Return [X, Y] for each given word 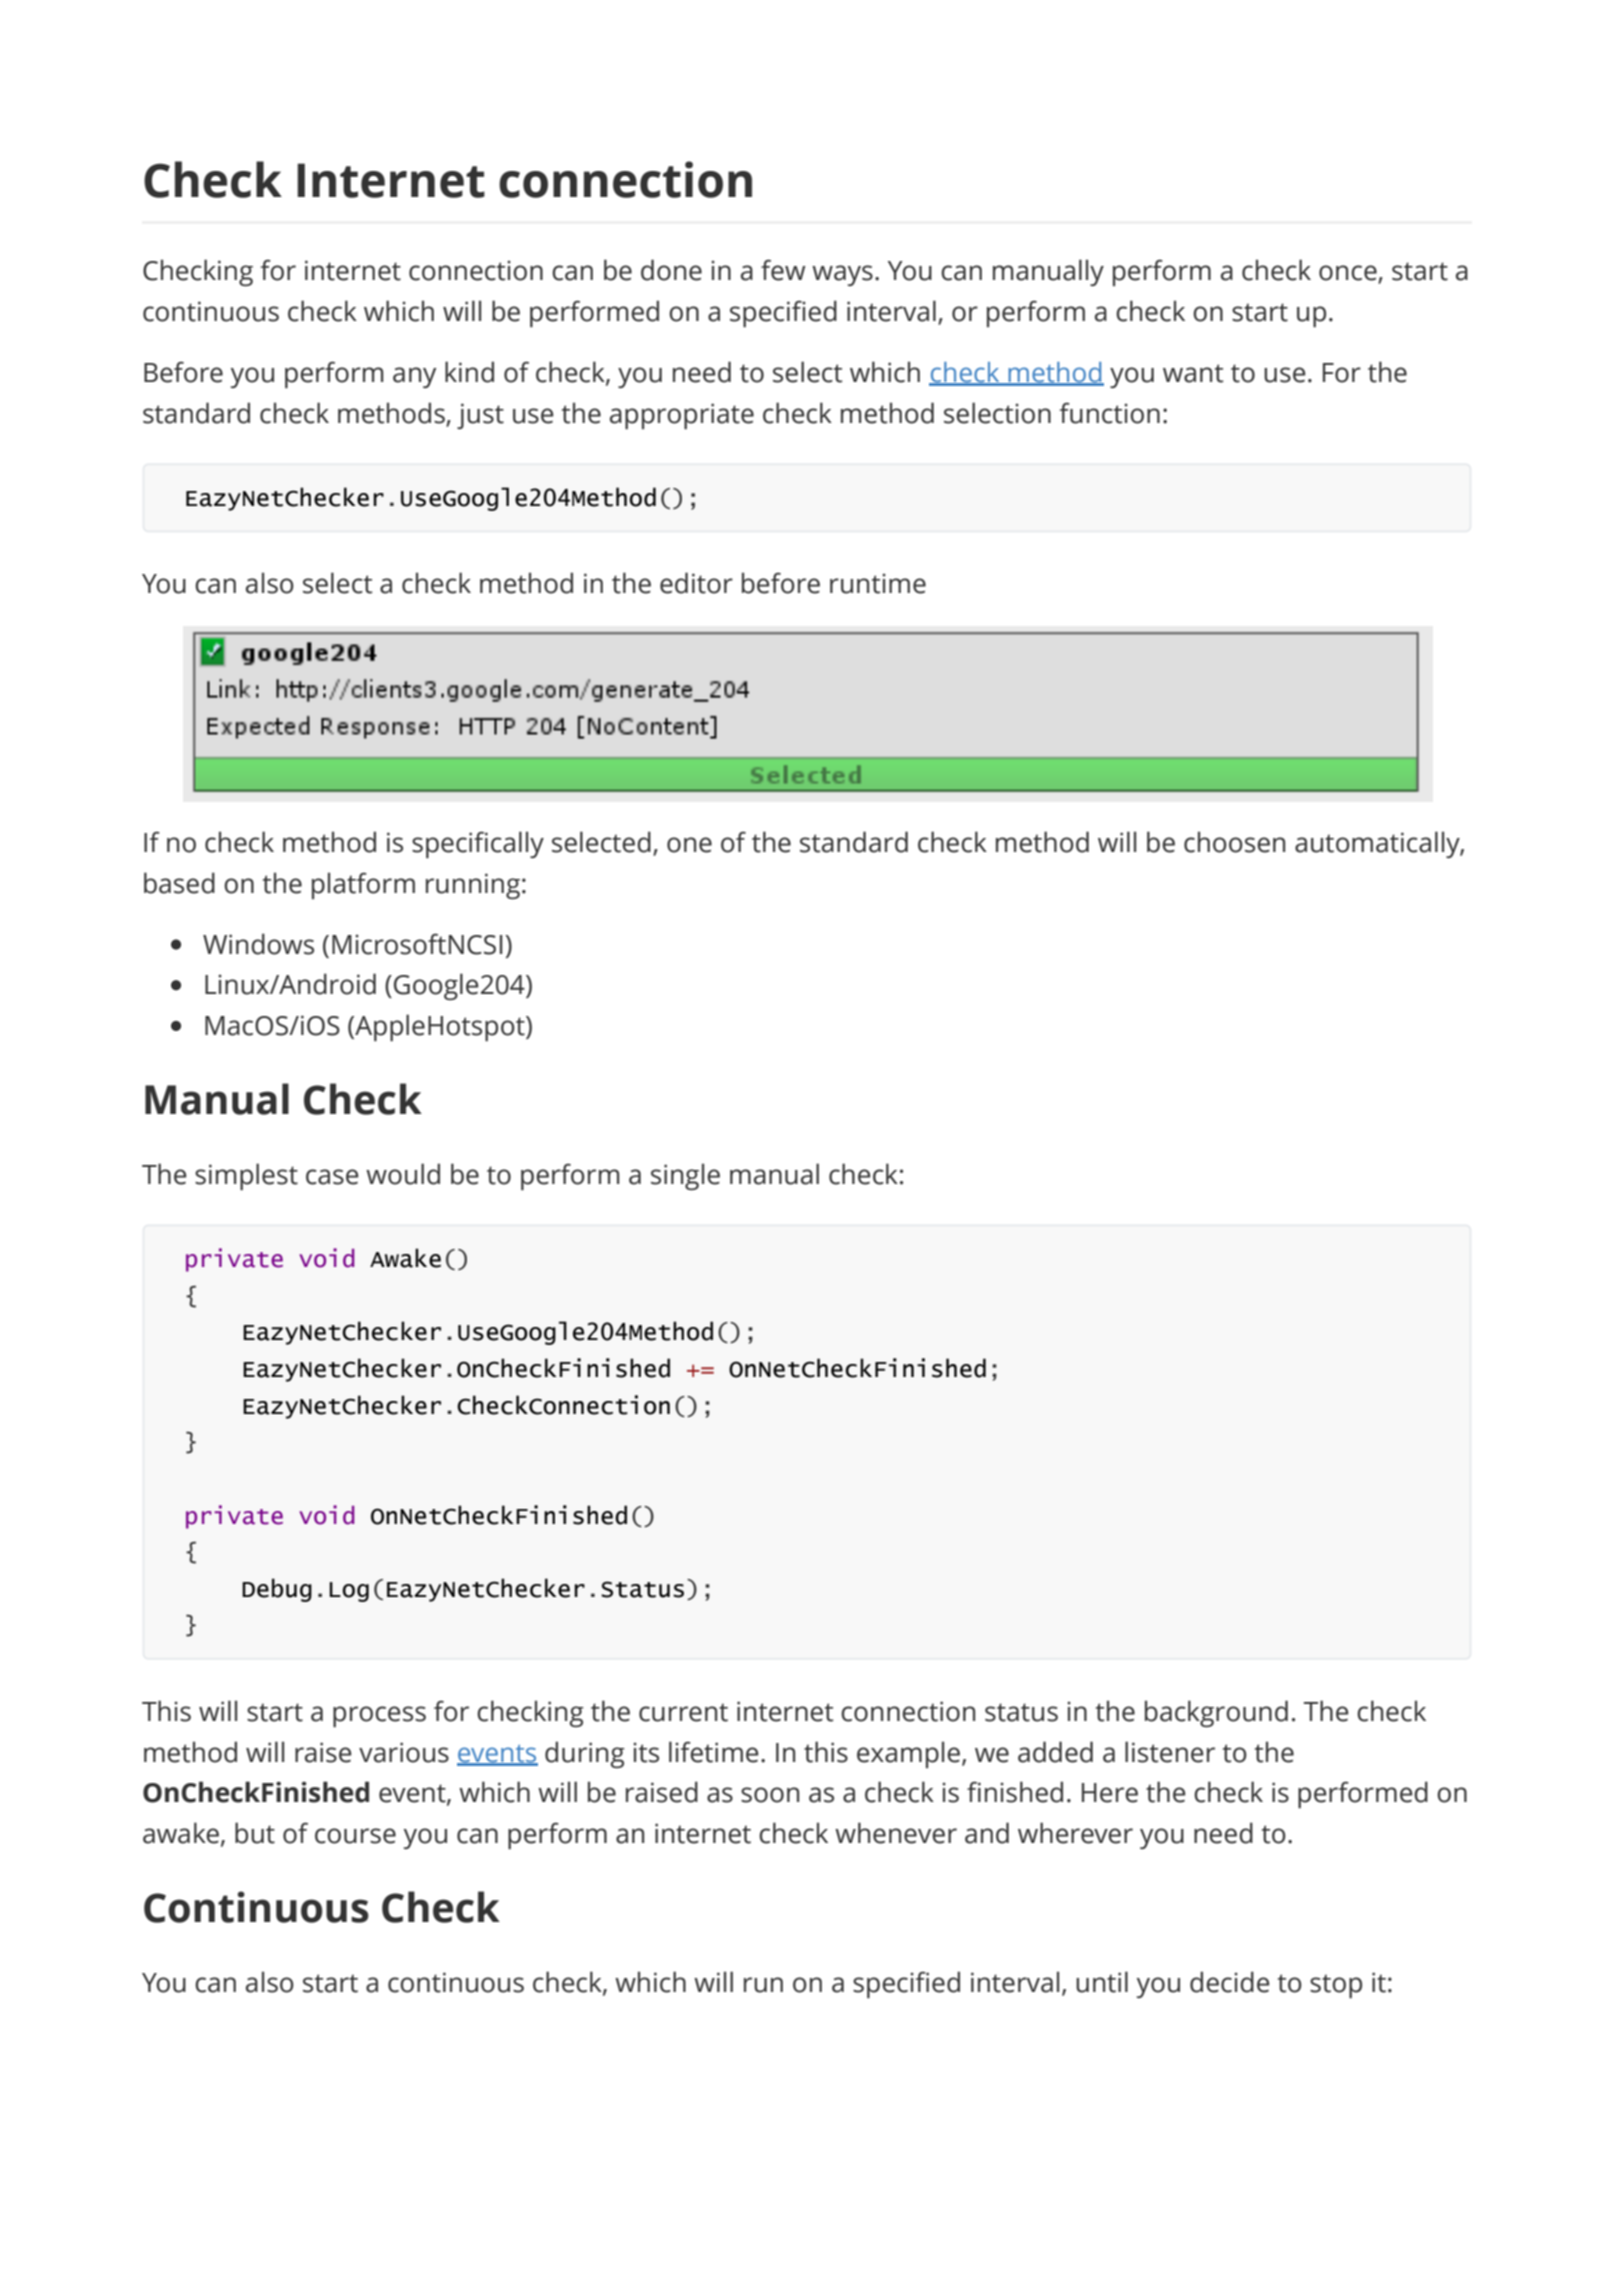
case [332, 1177]
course [355, 1836]
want [1193, 373]
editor [696, 583]
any [414, 377]
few [783, 270]
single [685, 1176]
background [1216, 1713]
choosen [1234, 842]
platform [363, 885]
